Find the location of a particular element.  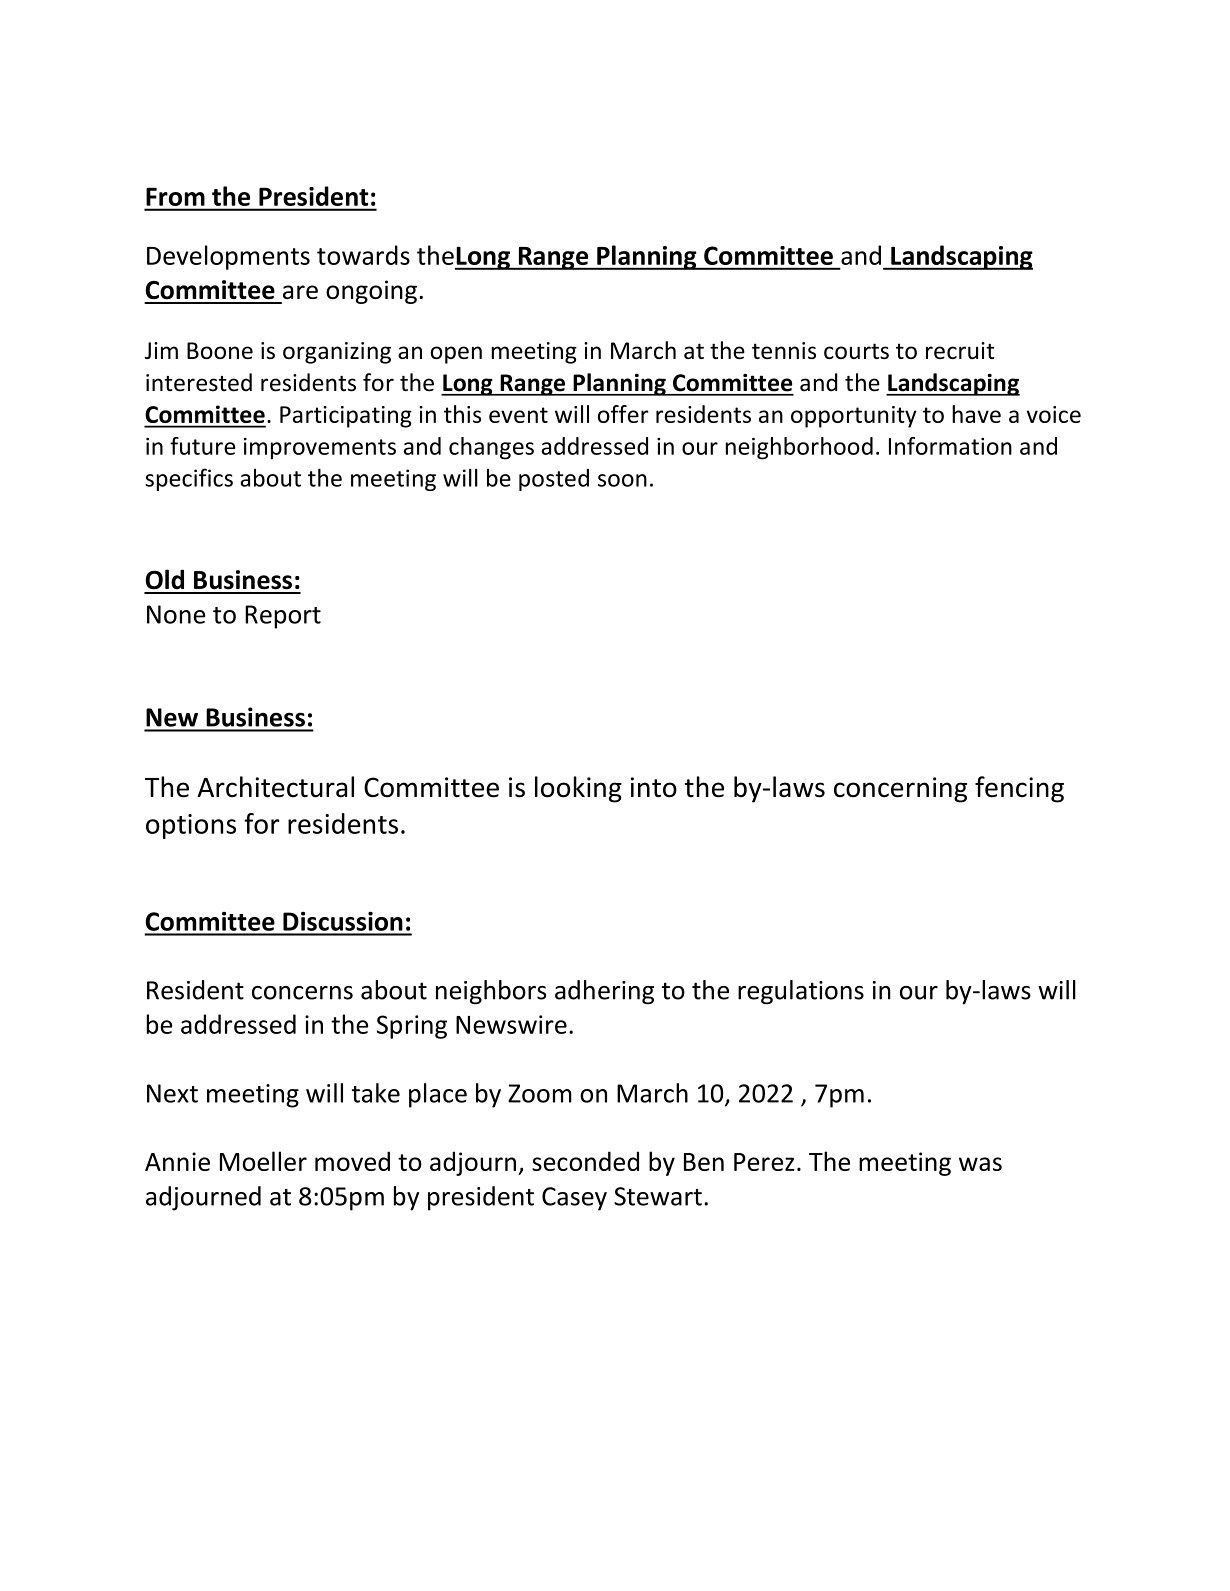

Developments is located at coordinates (228, 257).
